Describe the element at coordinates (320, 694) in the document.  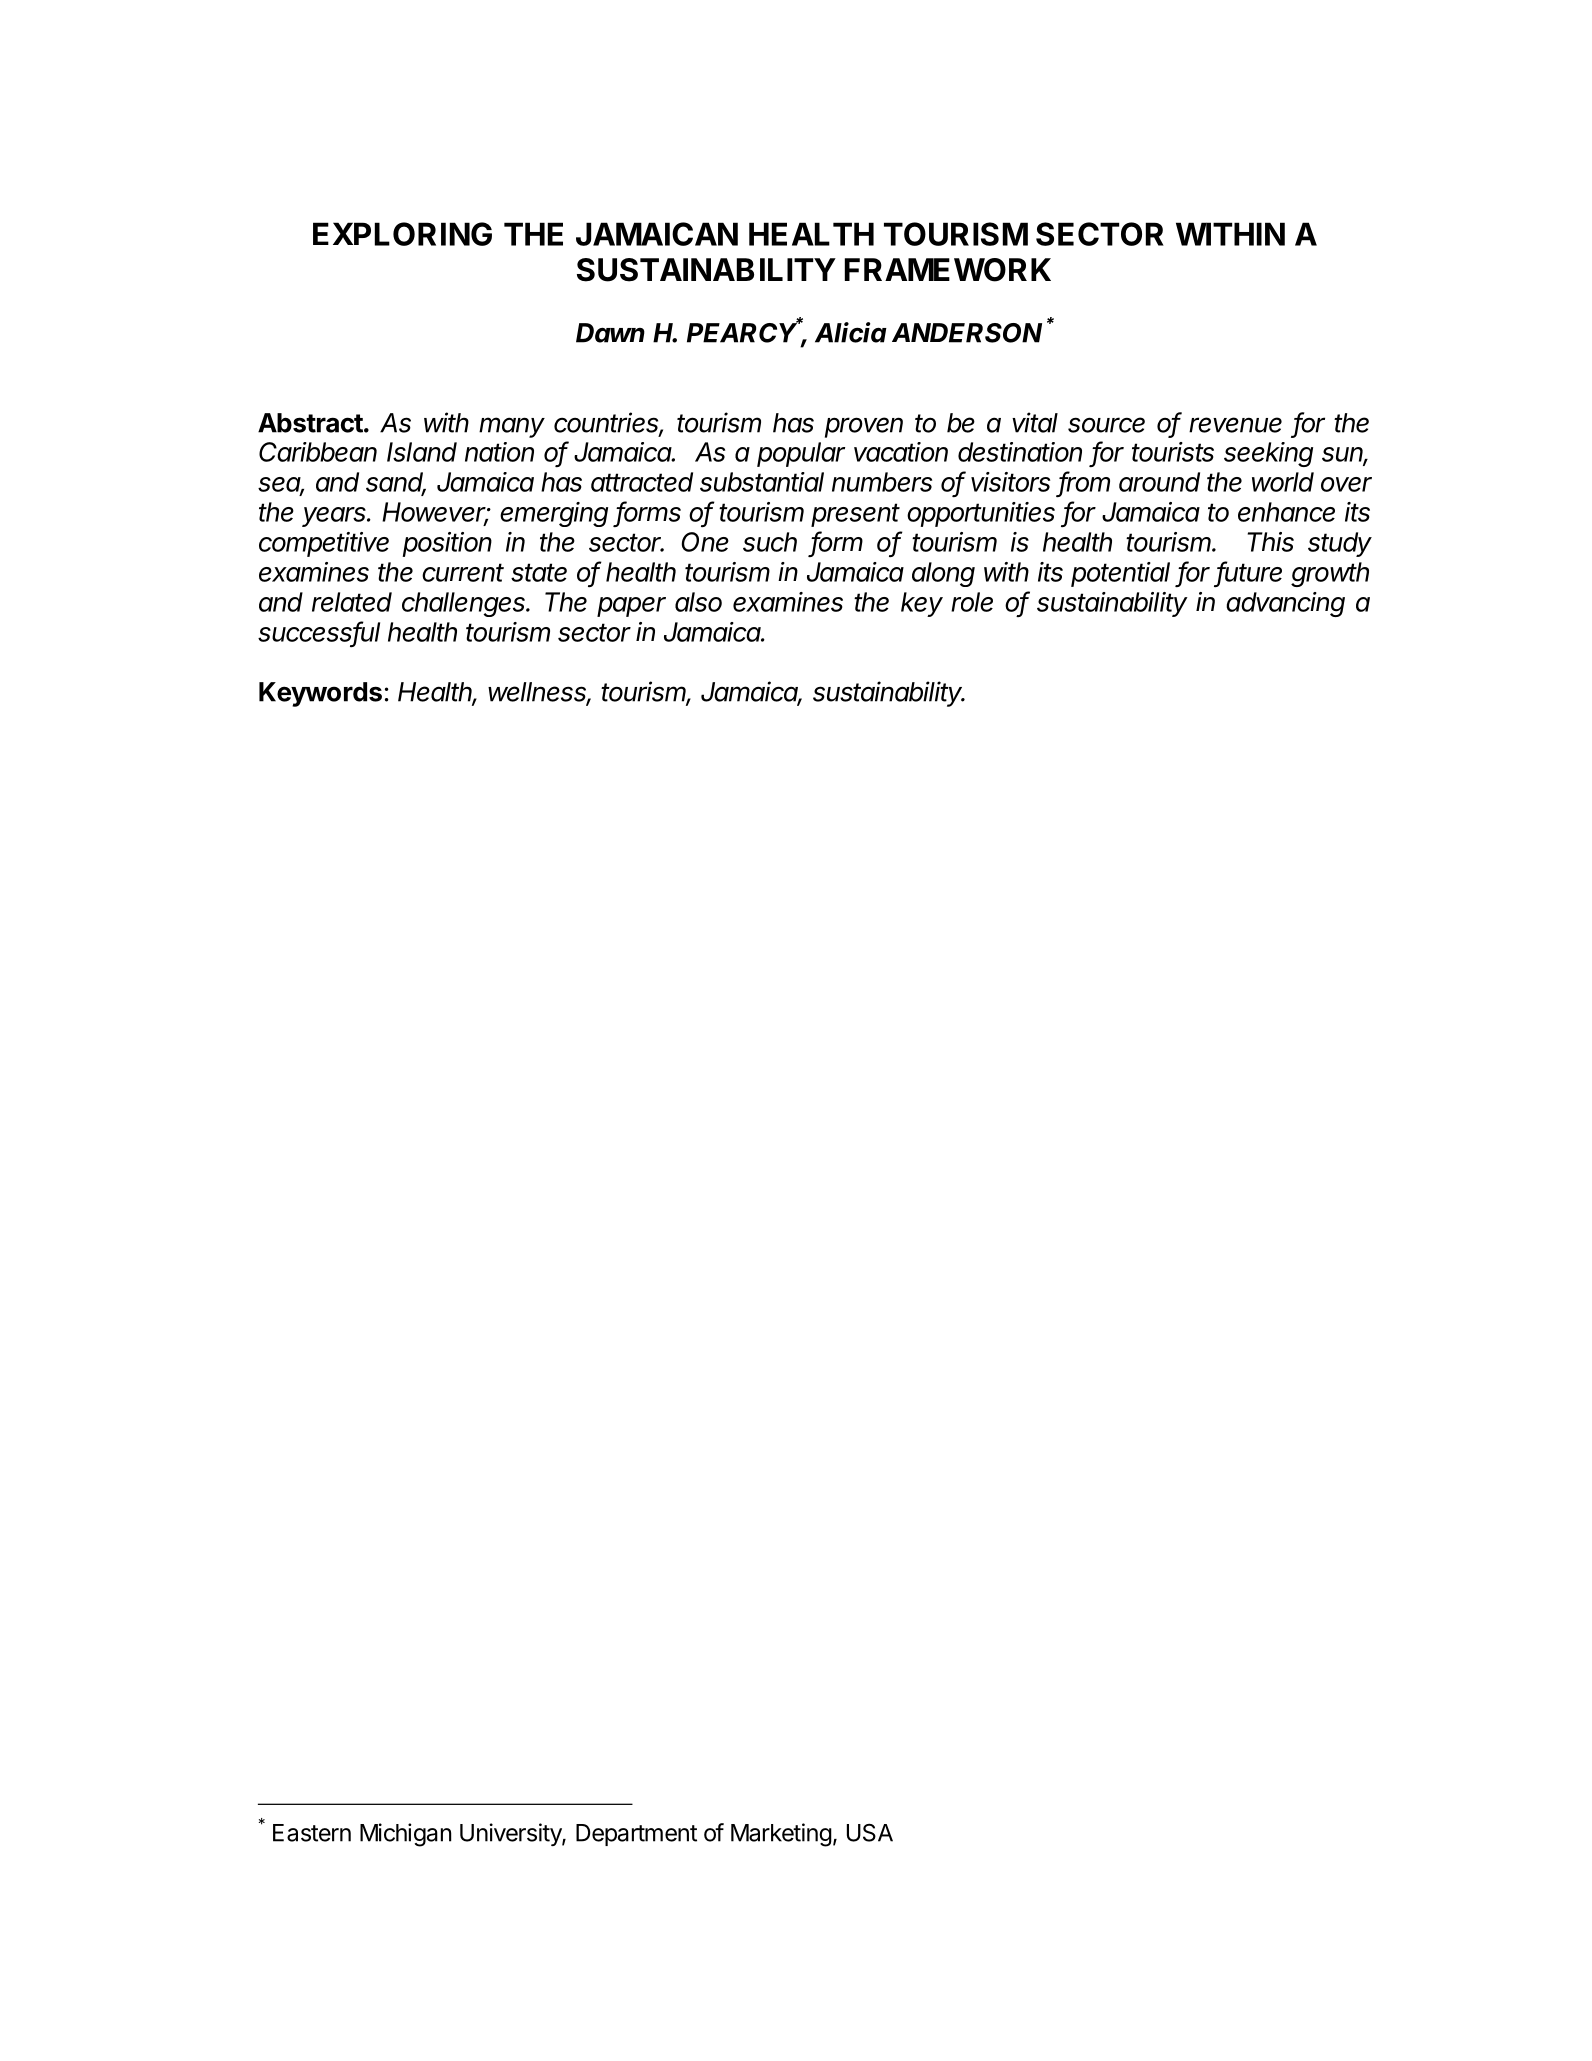
I see `Keywords` at that location.
